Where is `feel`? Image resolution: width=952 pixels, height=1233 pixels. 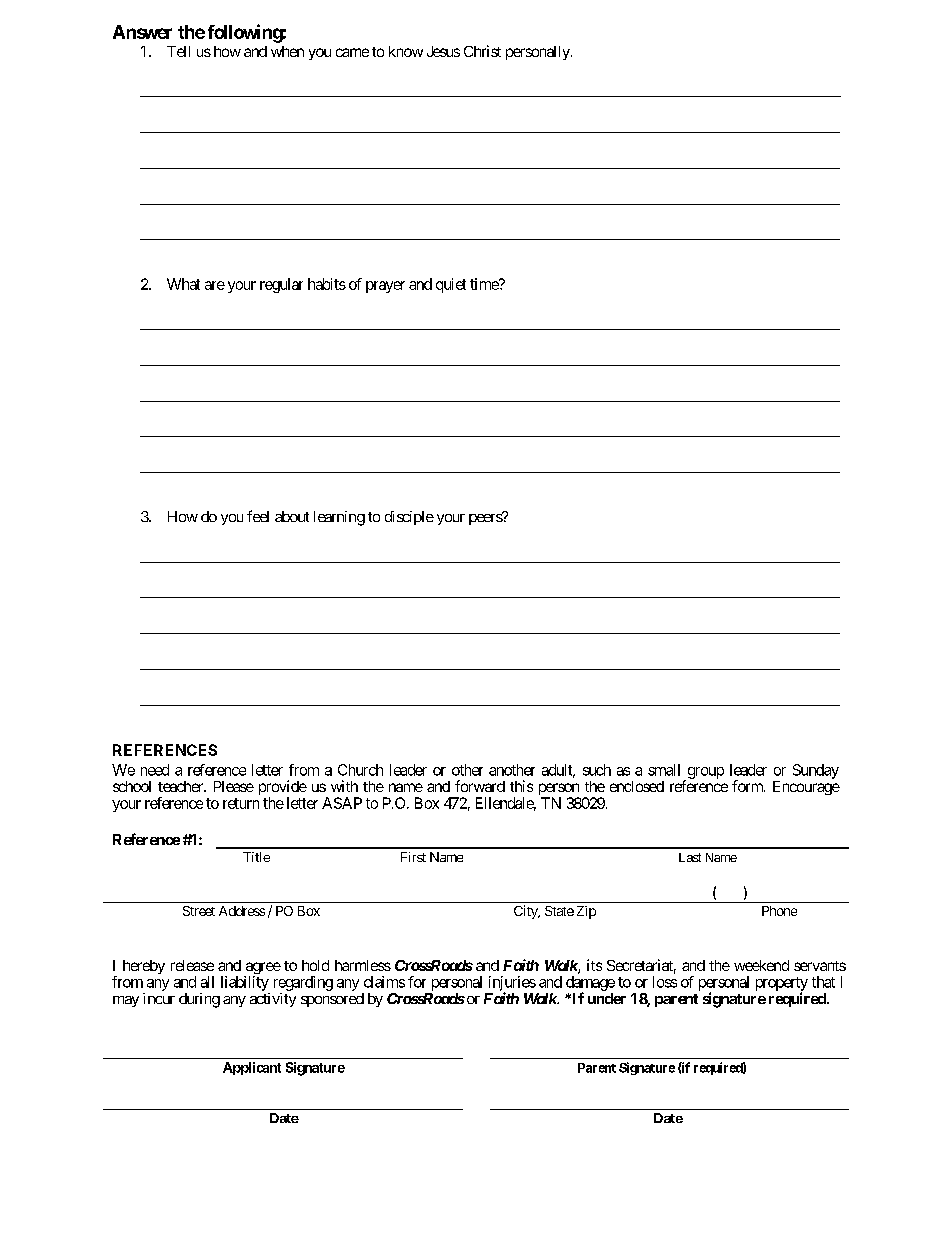 feel is located at coordinates (258, 516).
